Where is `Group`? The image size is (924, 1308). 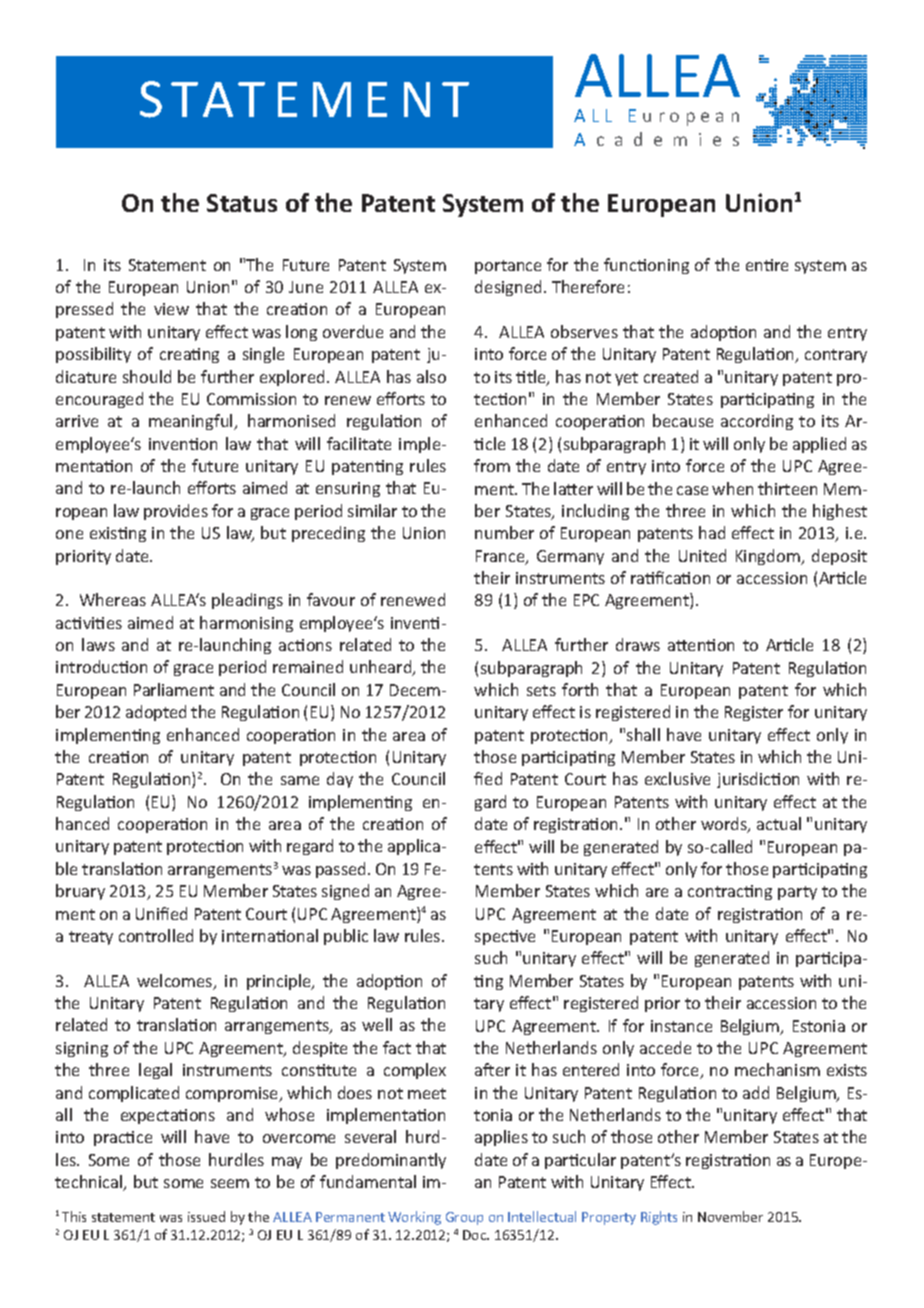
Group is located at coordinates (464, 1218).
